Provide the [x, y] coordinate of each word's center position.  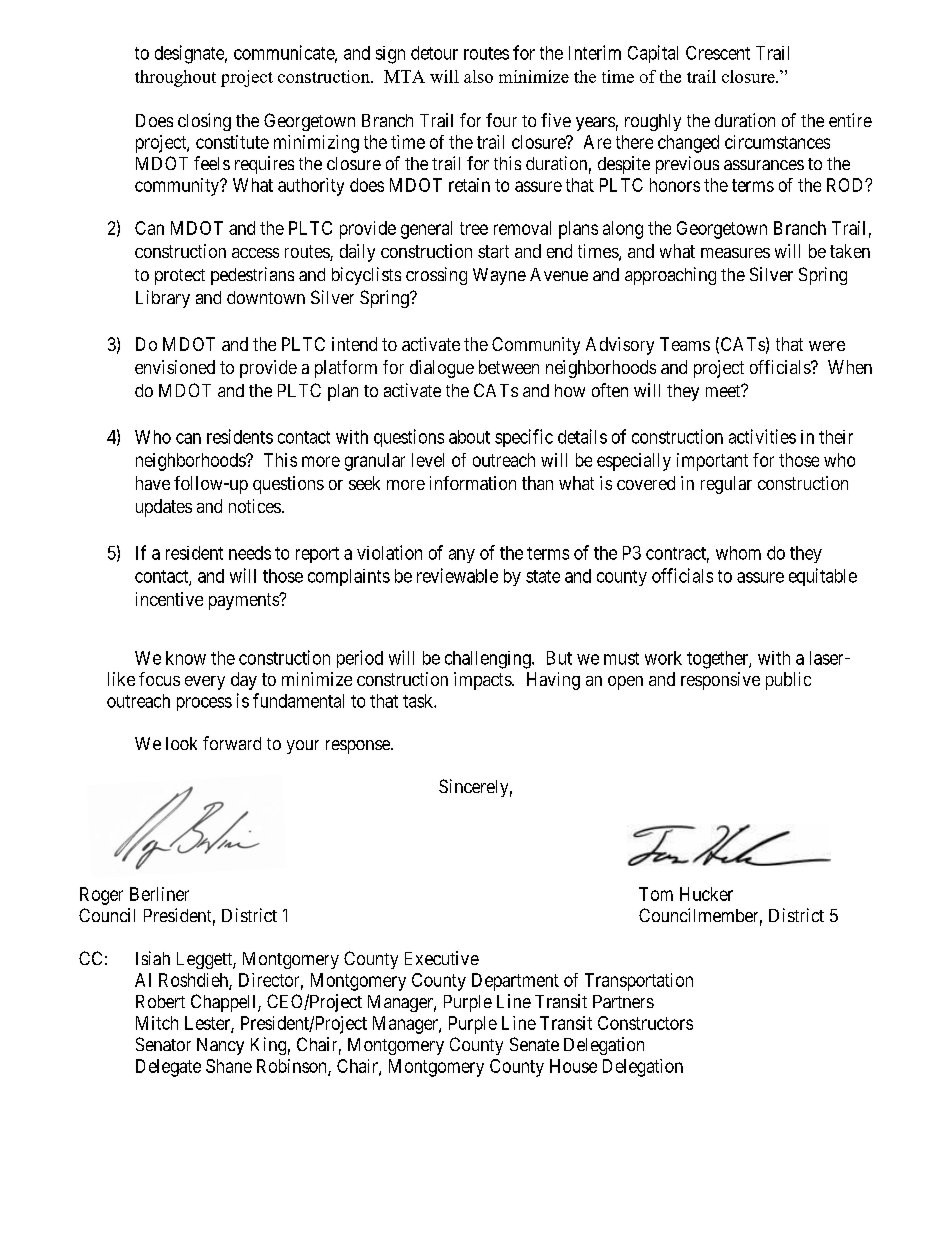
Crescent [718, 53]
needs [250, 553]
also [478, 76]
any [462, 556]
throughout [175, 78]
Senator [163, 1044]
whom [738, 553]
